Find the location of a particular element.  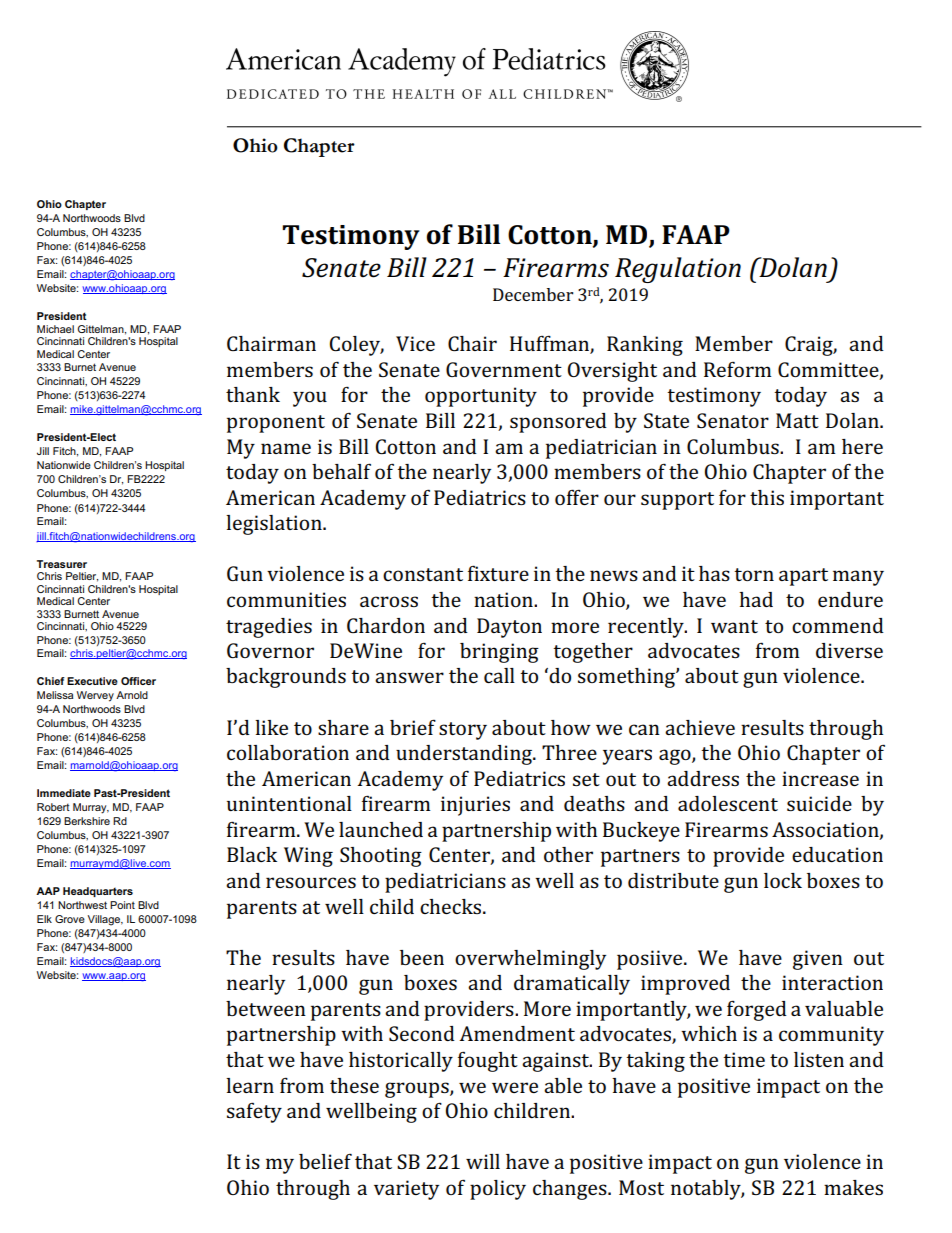

Regulation is located at coordinates (678, 270).
